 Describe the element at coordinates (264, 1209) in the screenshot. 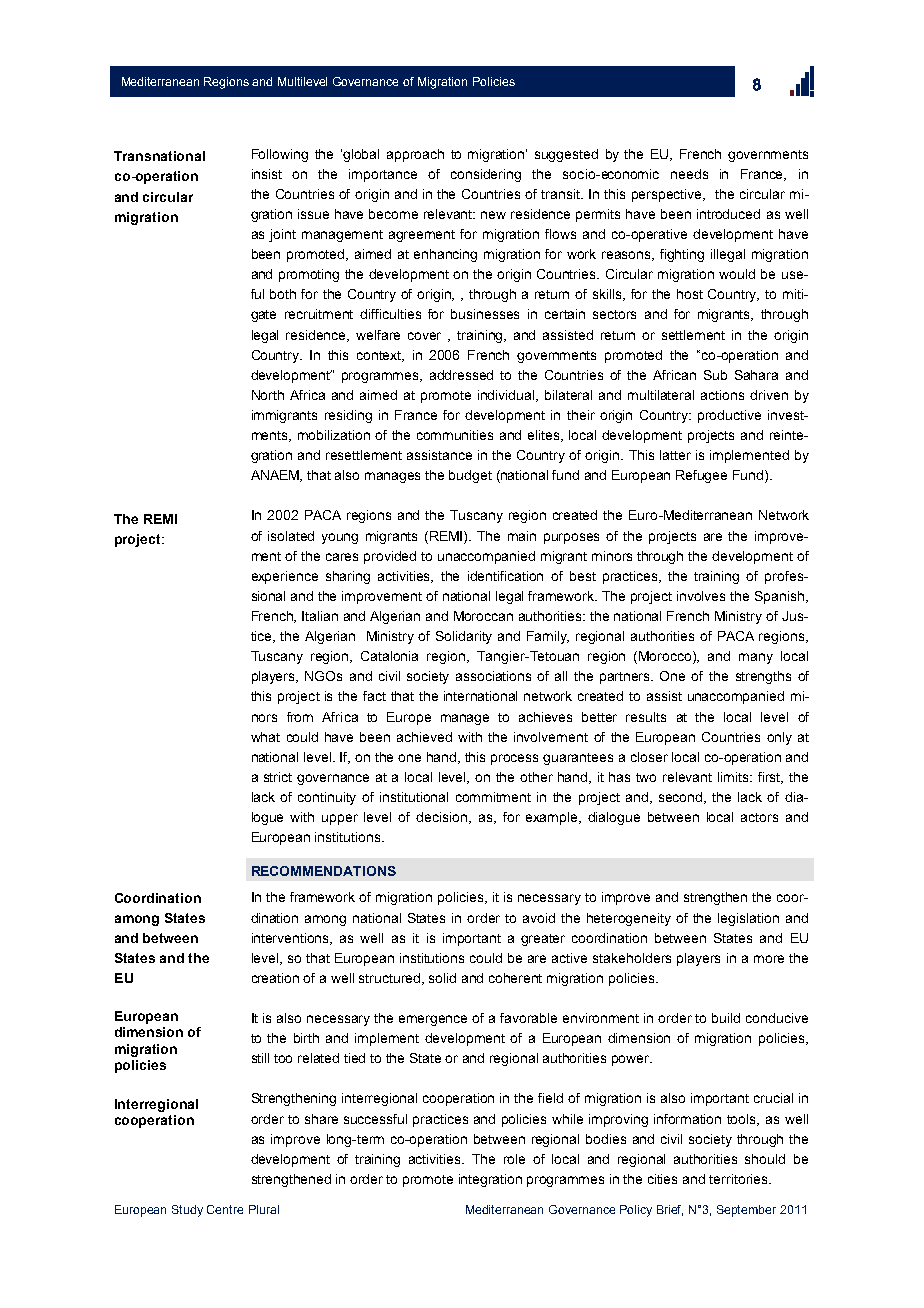

I see `Plural` at that location.
